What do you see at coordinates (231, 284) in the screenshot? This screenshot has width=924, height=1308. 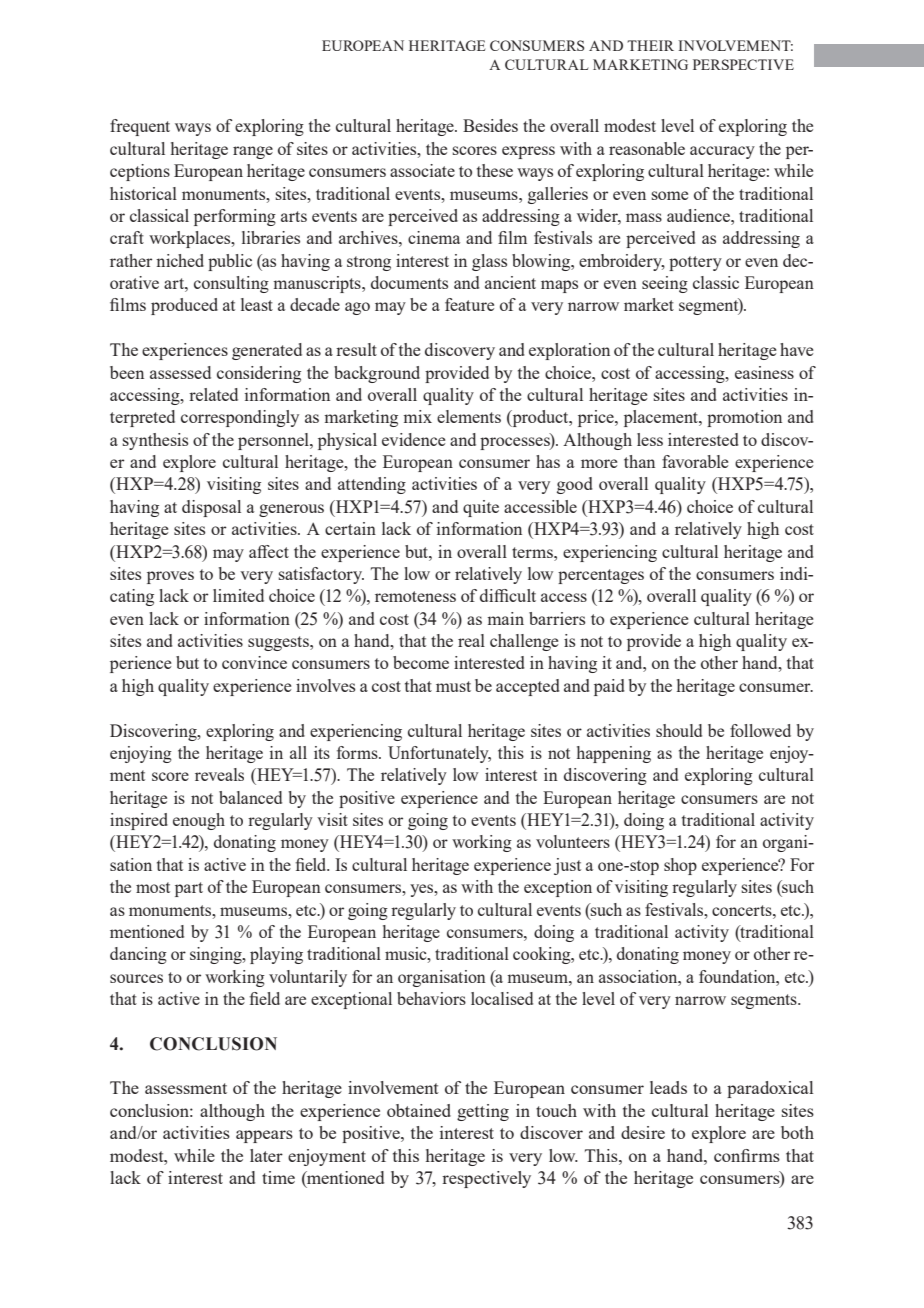 I see `consulting` at bounding box center [231, 284].
